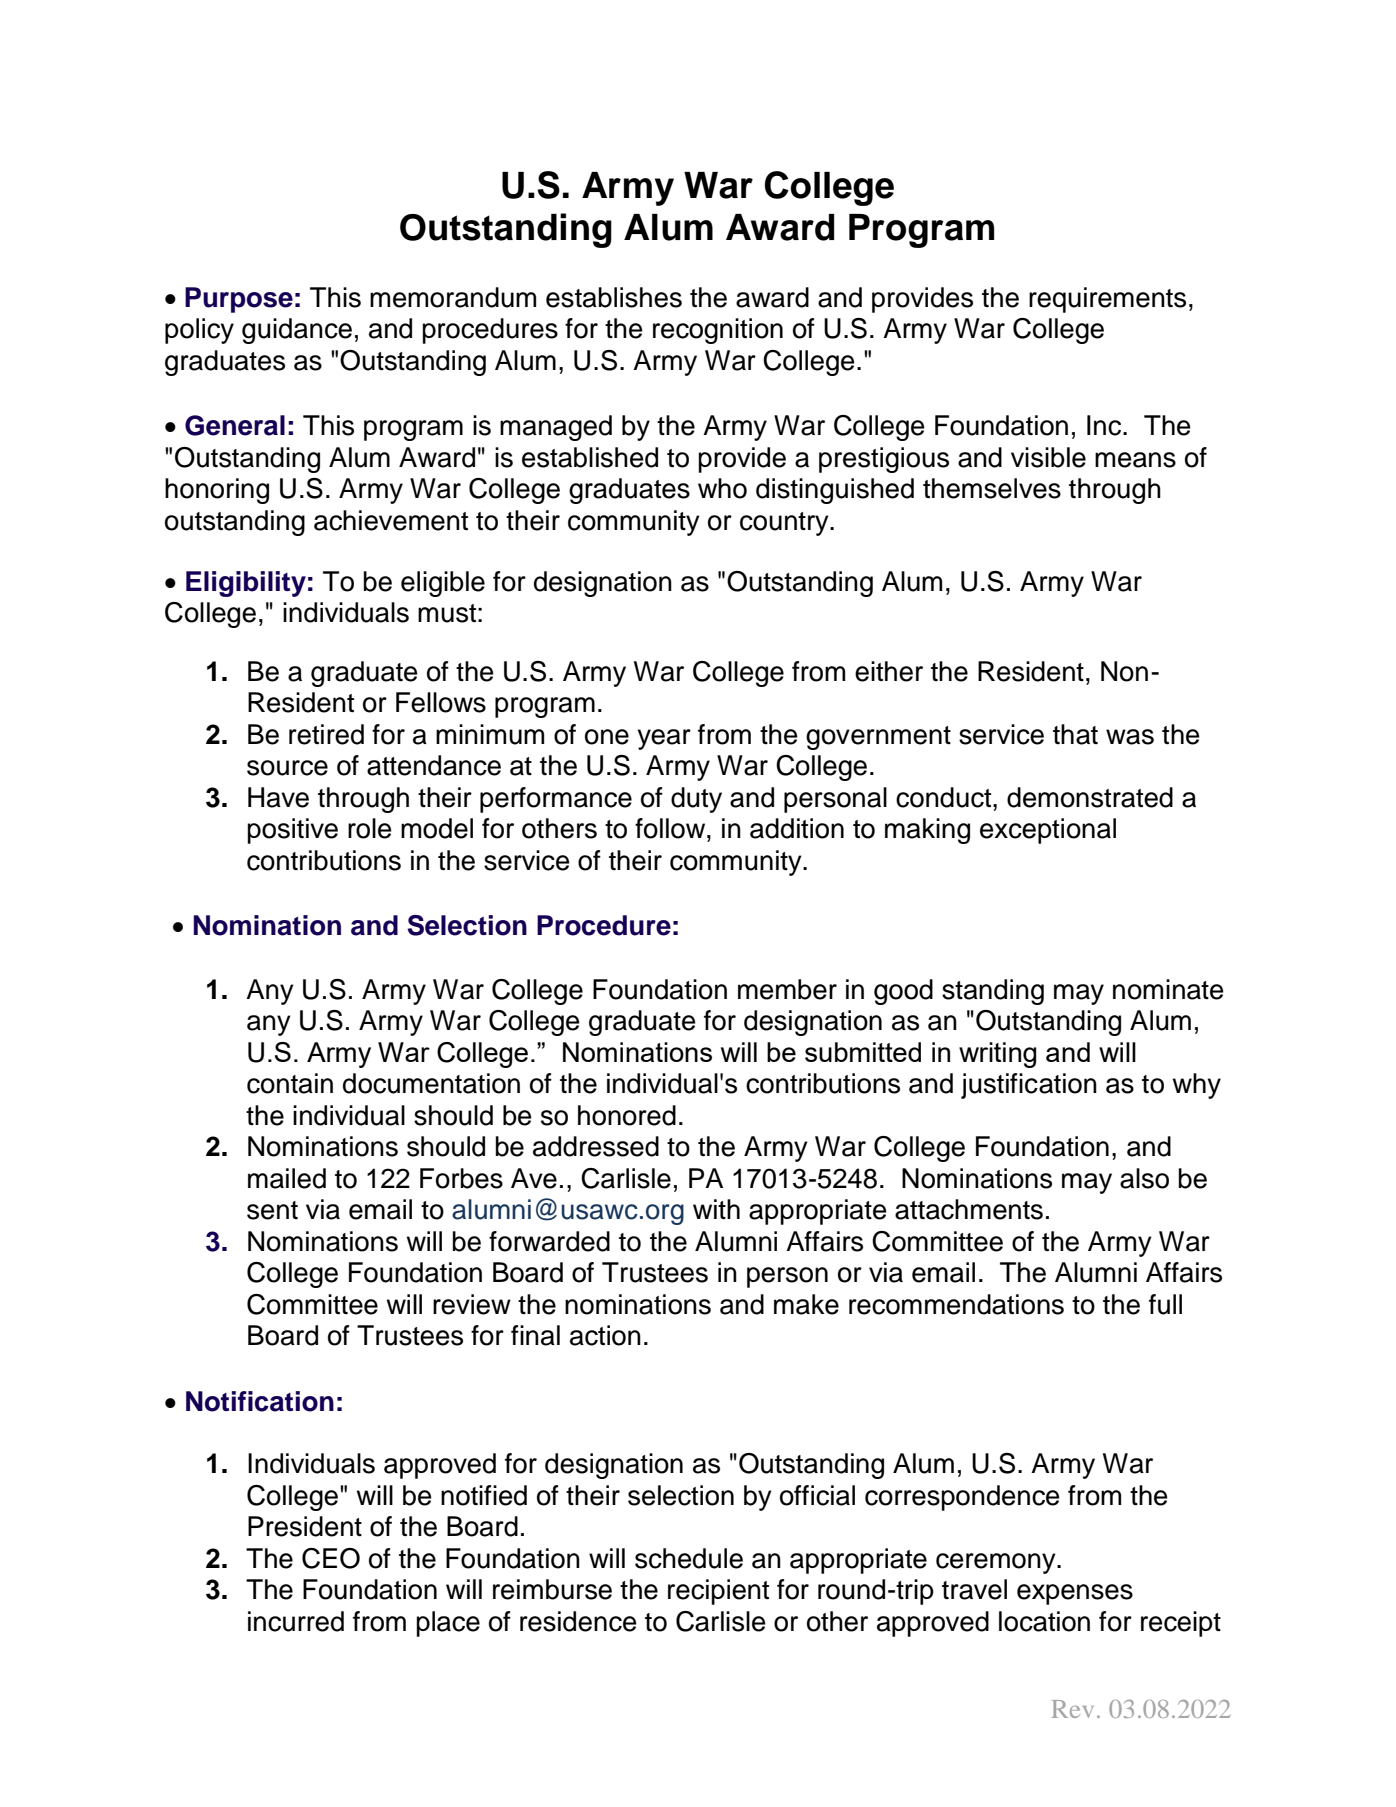 Image resolution: width=1396 pixels, height=1807 pixels. I want to click on that, so click(1075, 734).
